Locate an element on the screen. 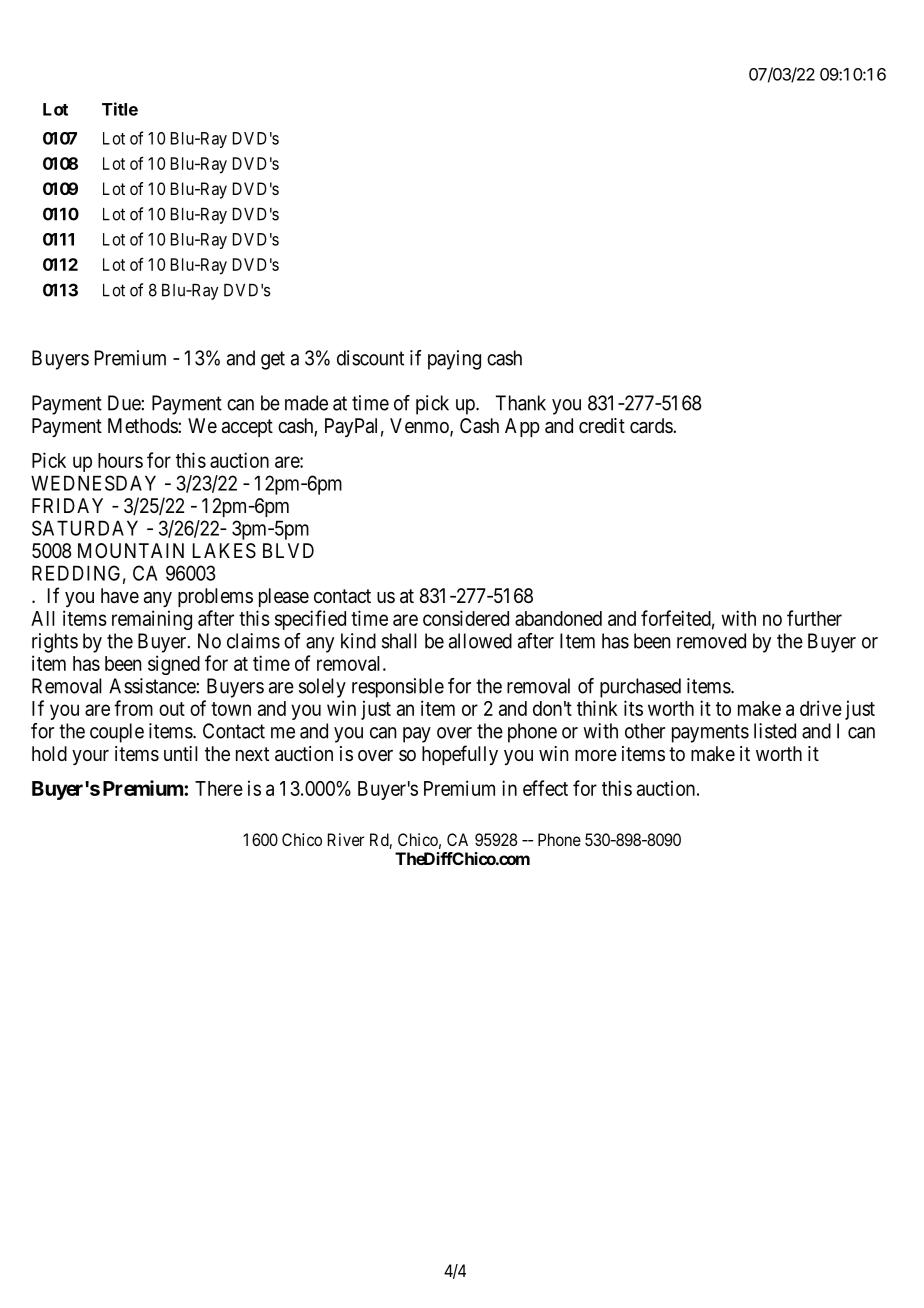 Image resolution: width=924 pixels, height=1308 pixels. There is located at coordinates (219, 788).
